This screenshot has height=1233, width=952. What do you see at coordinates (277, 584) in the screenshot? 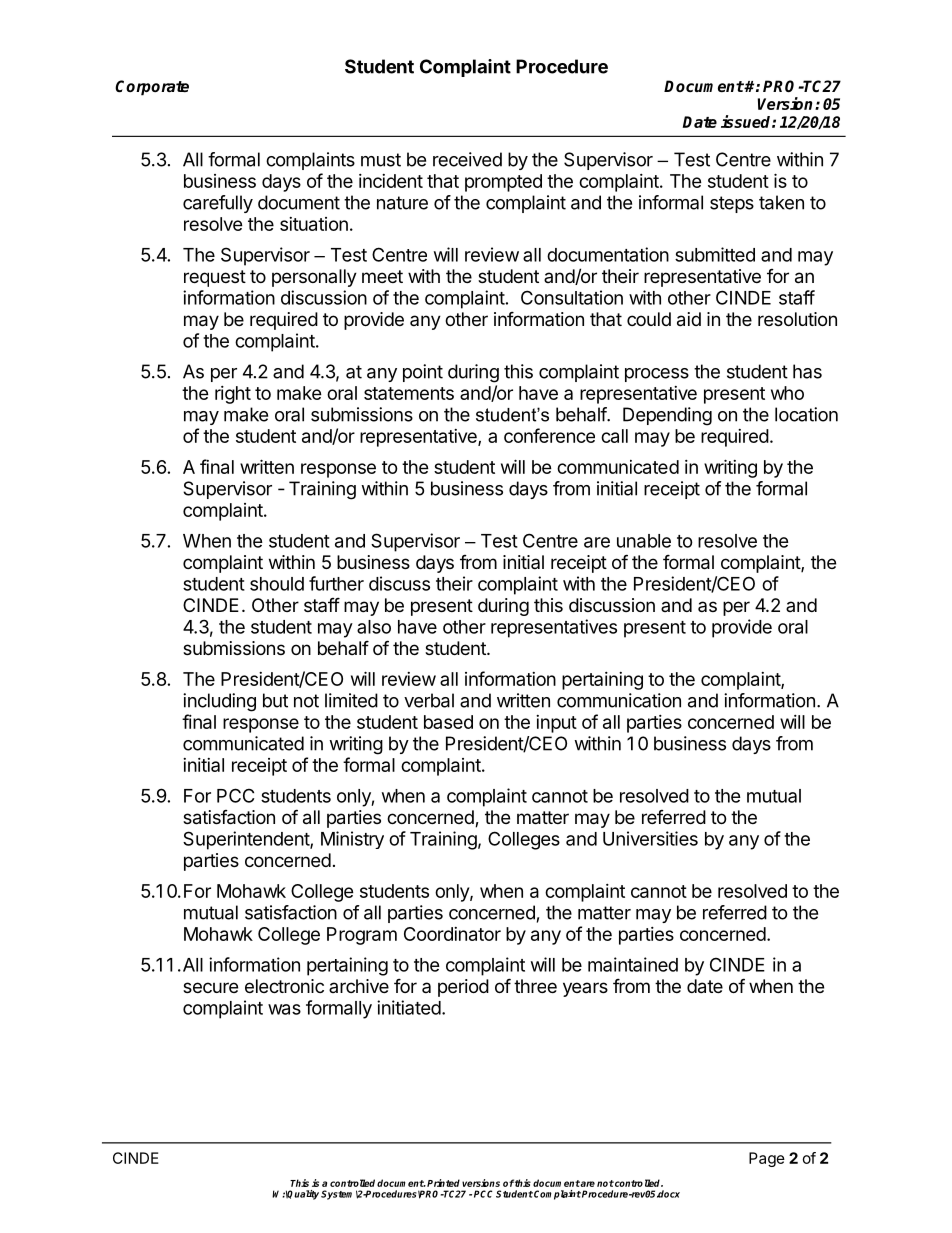
I see `should` at bounding box center [277, 584].
